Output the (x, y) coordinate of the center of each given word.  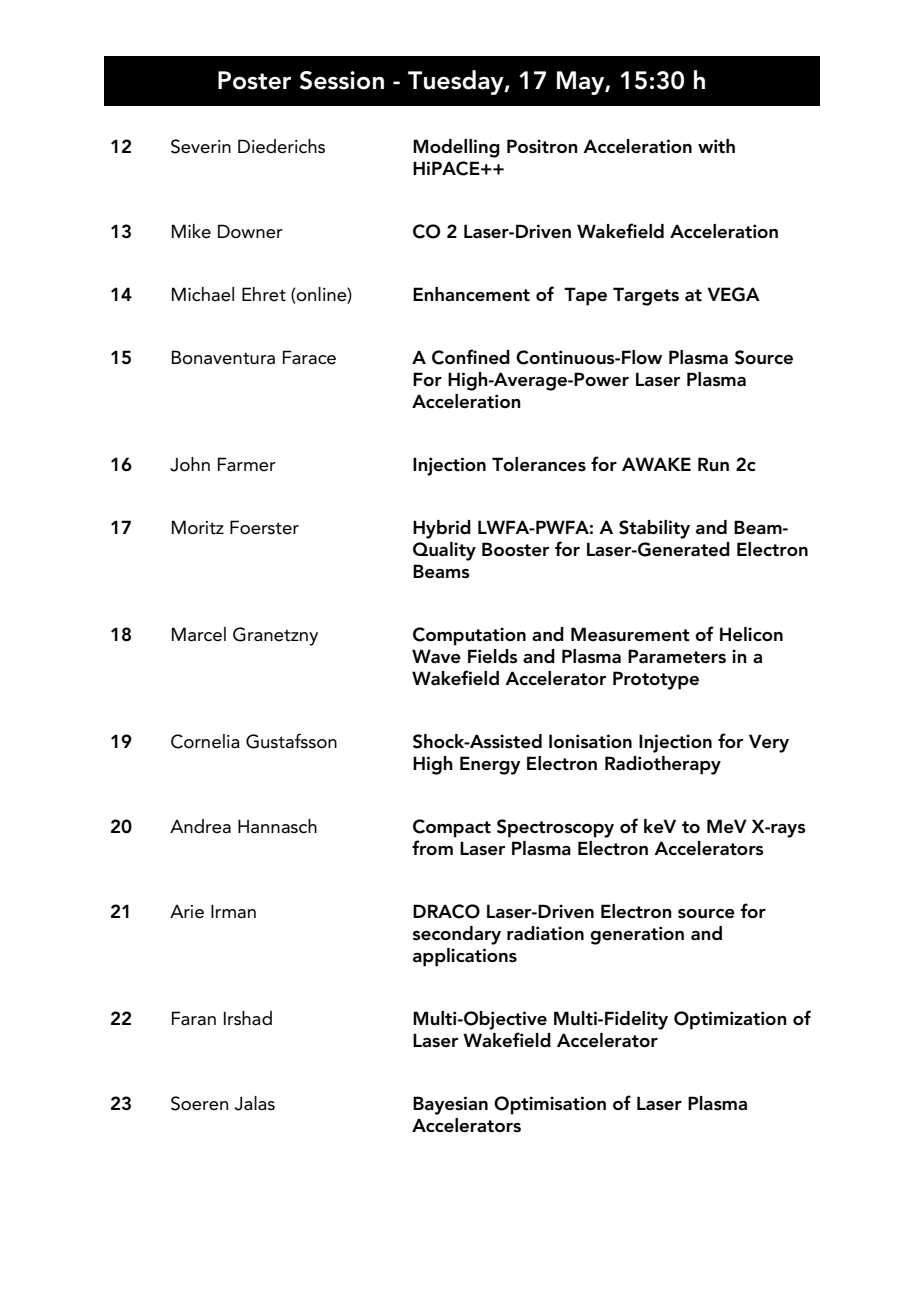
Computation (469, 636)
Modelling (456, 148)
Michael (203, 294)
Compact (452, 828)
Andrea (200, 826)
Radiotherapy (663, 765)
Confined (471, 357)
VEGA (733, 294)
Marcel (199, 634)
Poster (254, 80)
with (716, 146)
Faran (194, 1018)
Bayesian (450, 1105)
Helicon (751, 634)
